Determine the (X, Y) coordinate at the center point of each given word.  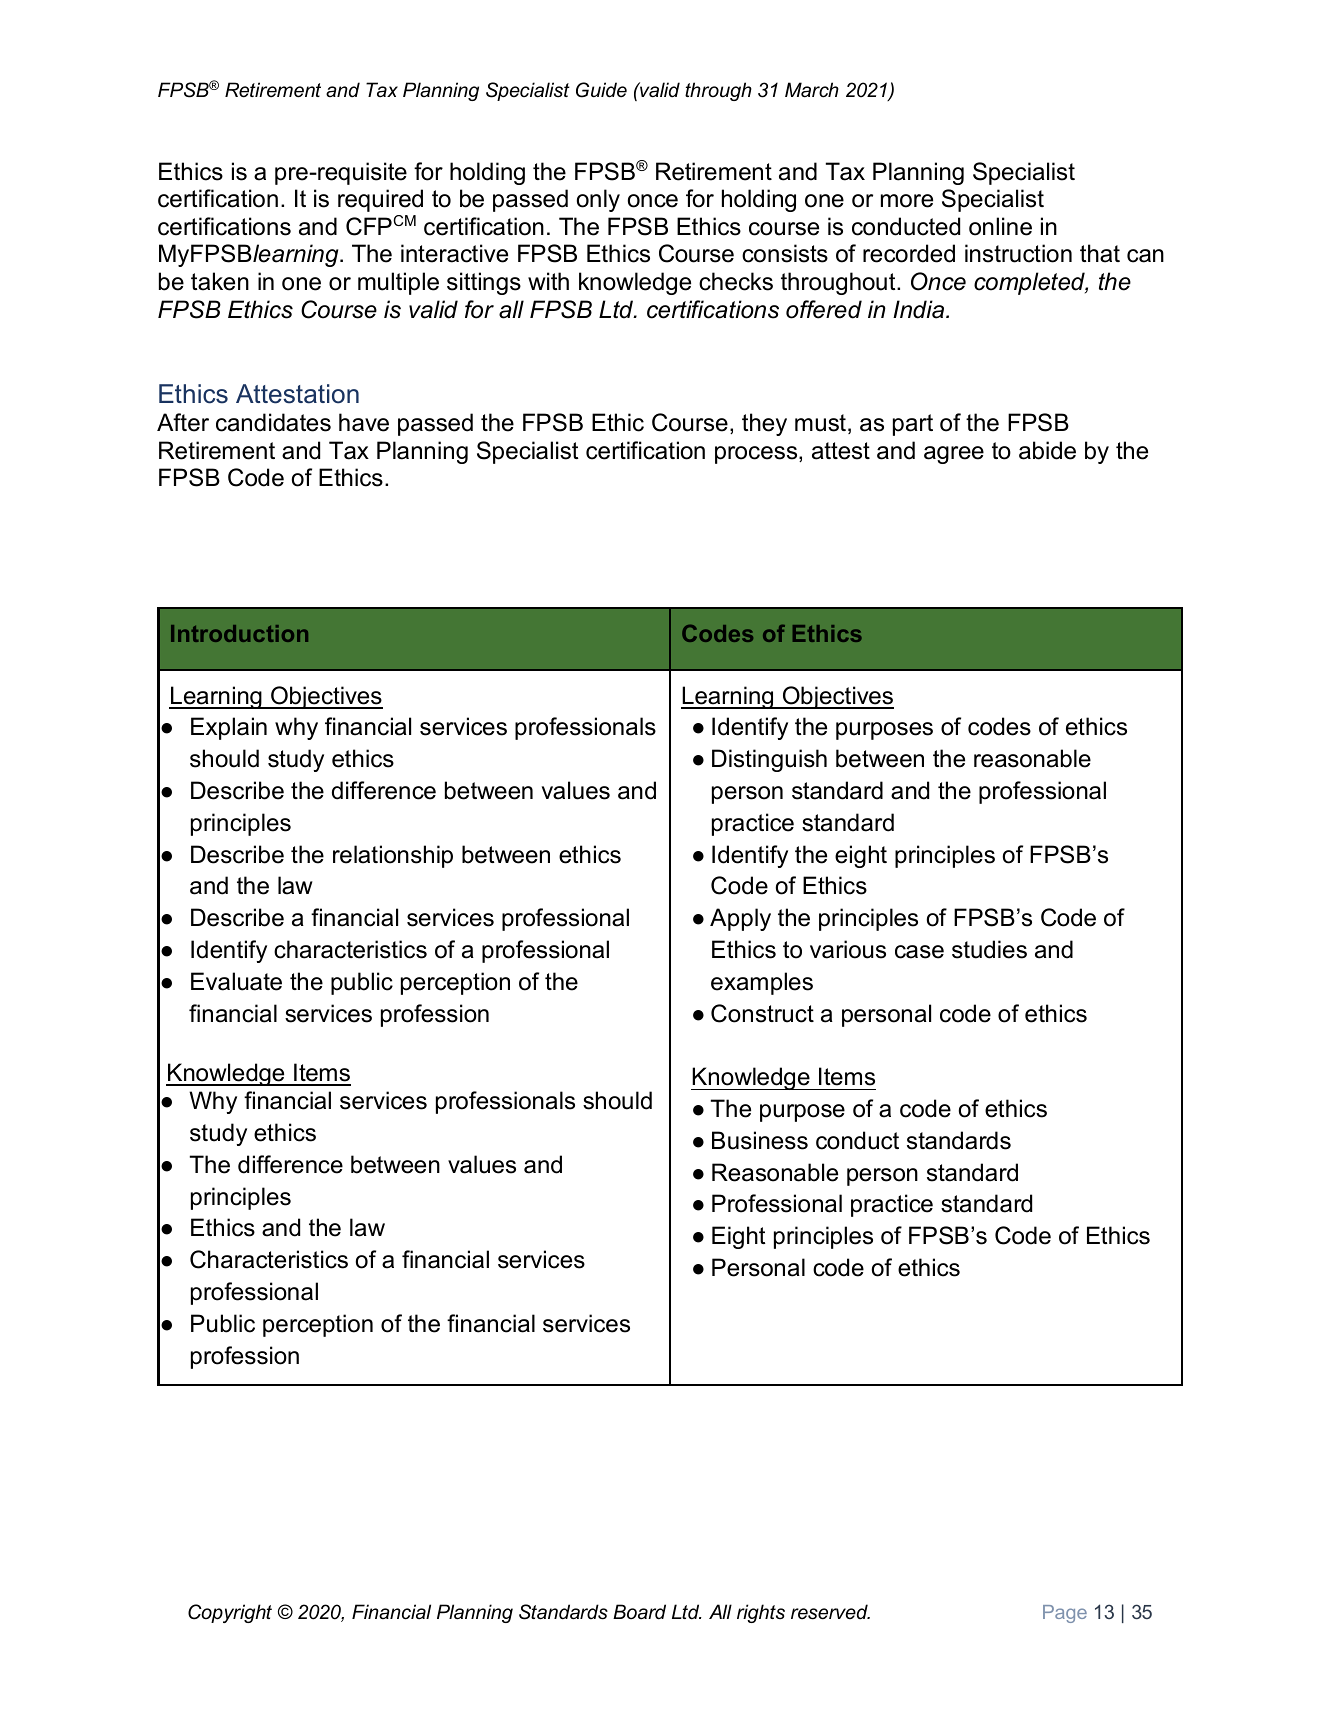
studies (989, 949)
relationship (393, 856)
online (1000, 226)
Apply (740, 919)
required (380, 200)
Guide (601, 90)
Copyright (230, 1613)
